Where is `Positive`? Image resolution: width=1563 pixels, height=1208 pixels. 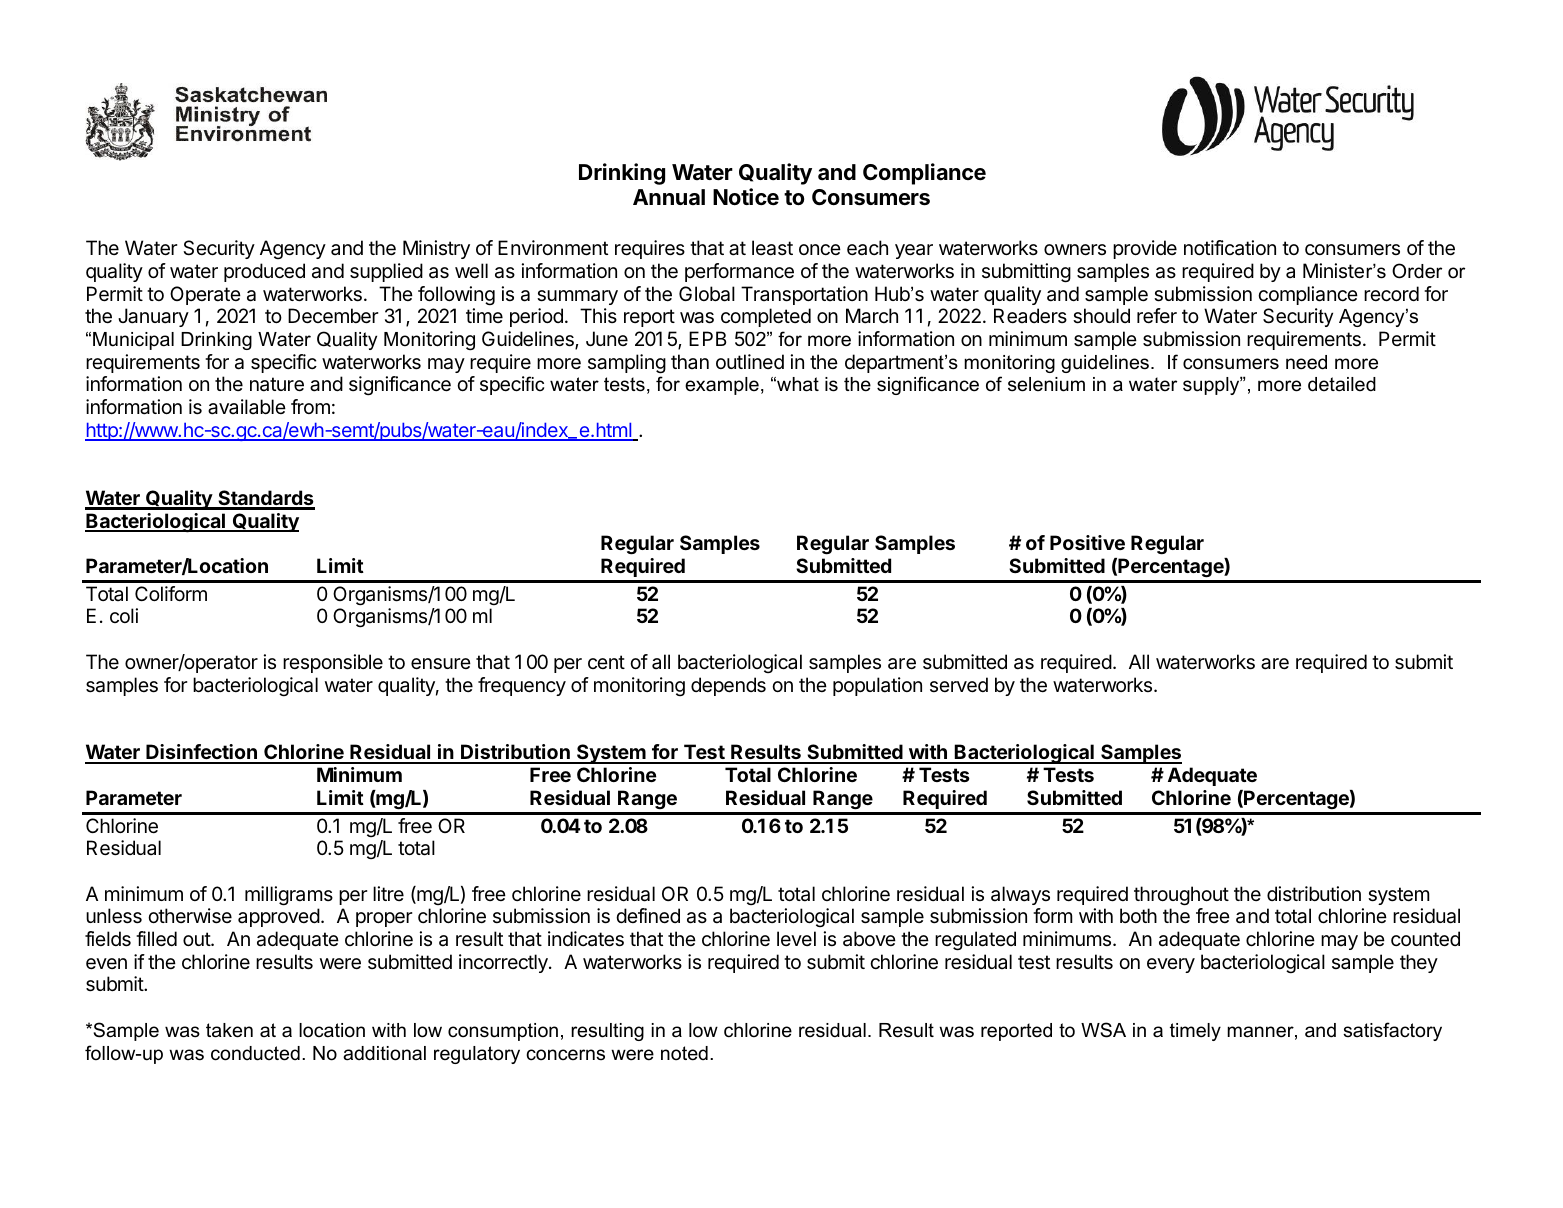 Positive is located at coordinates (1087, 542).
